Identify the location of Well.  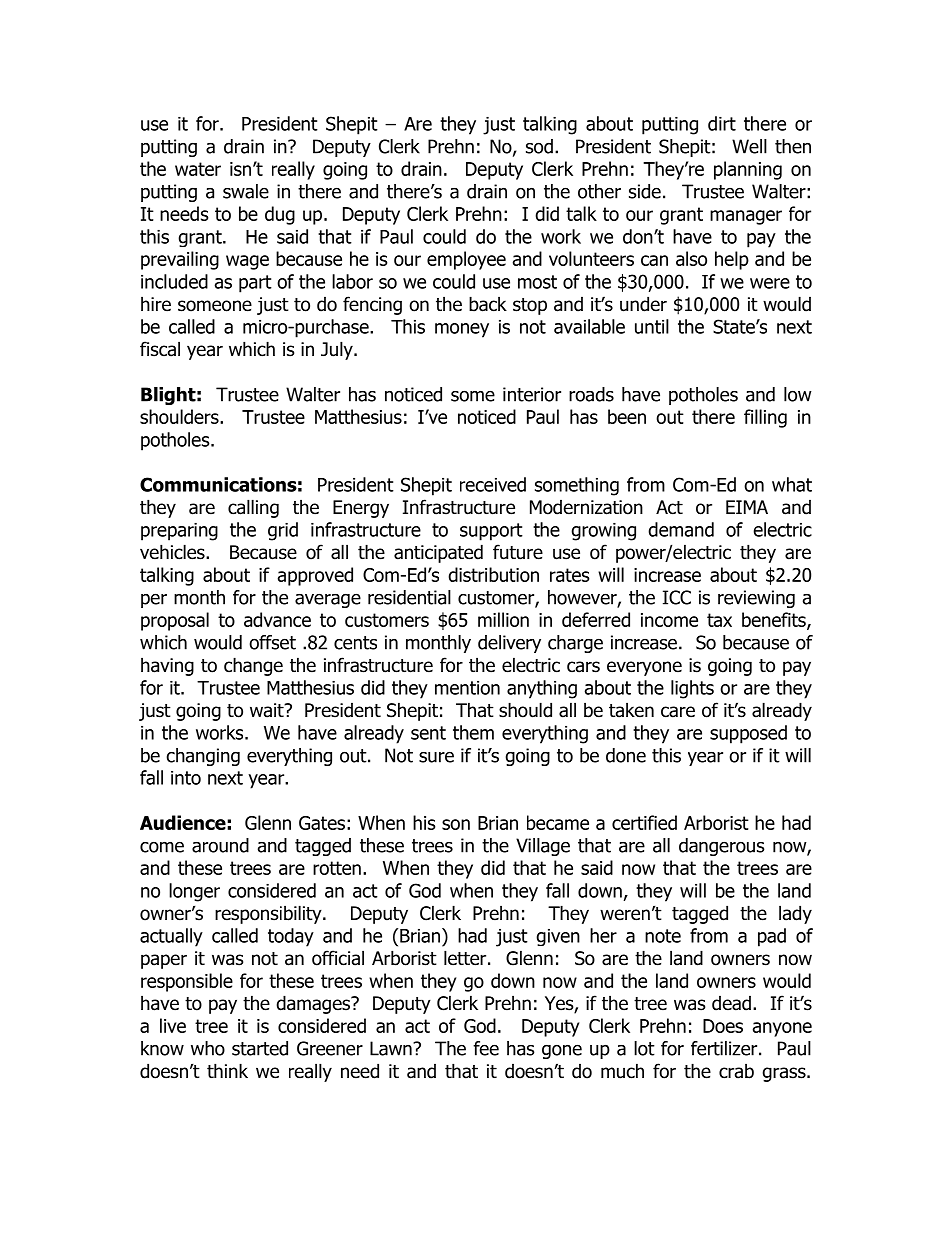
(749, 146).
